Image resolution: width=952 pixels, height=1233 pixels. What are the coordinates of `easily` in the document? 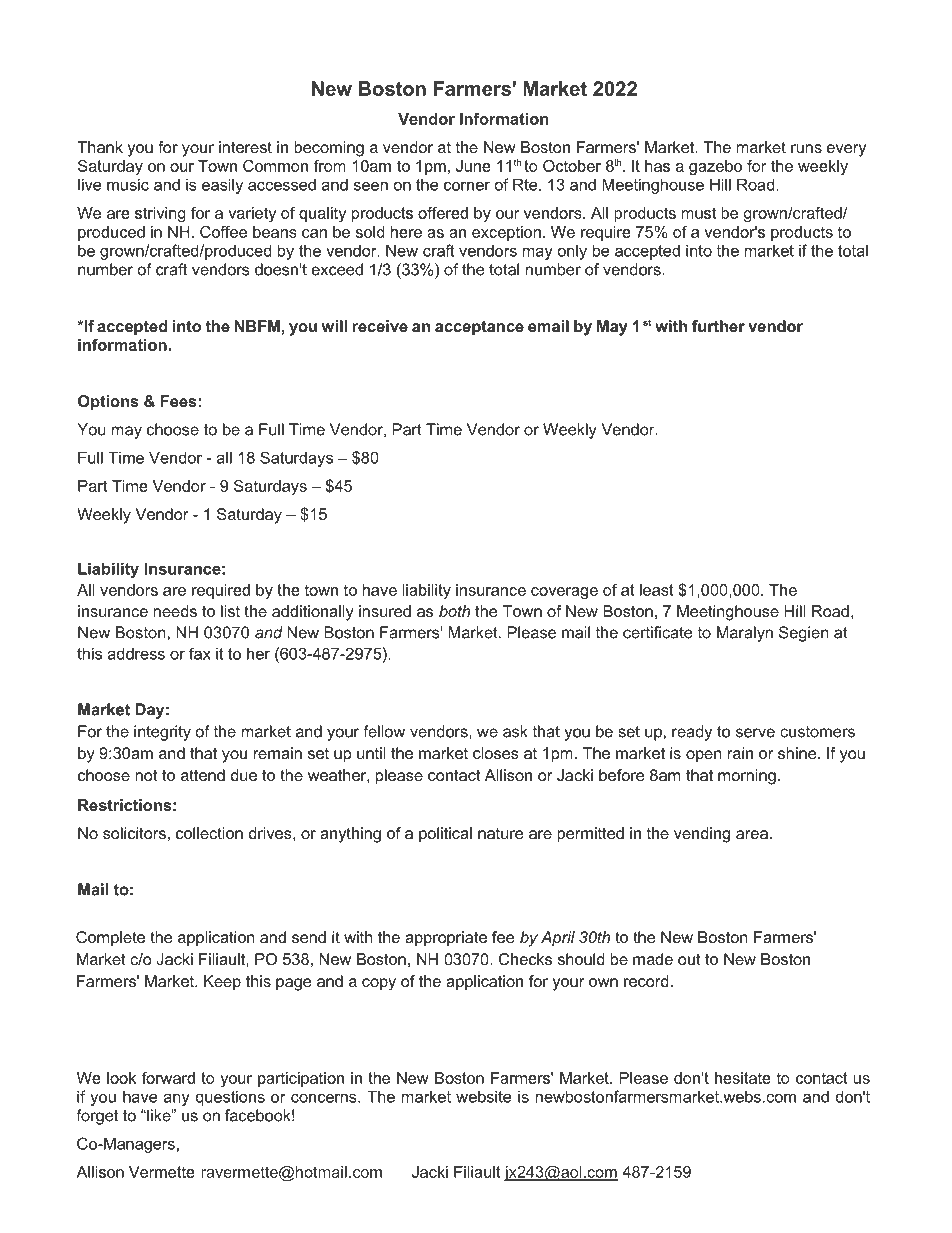 It's located at (222, 186).
